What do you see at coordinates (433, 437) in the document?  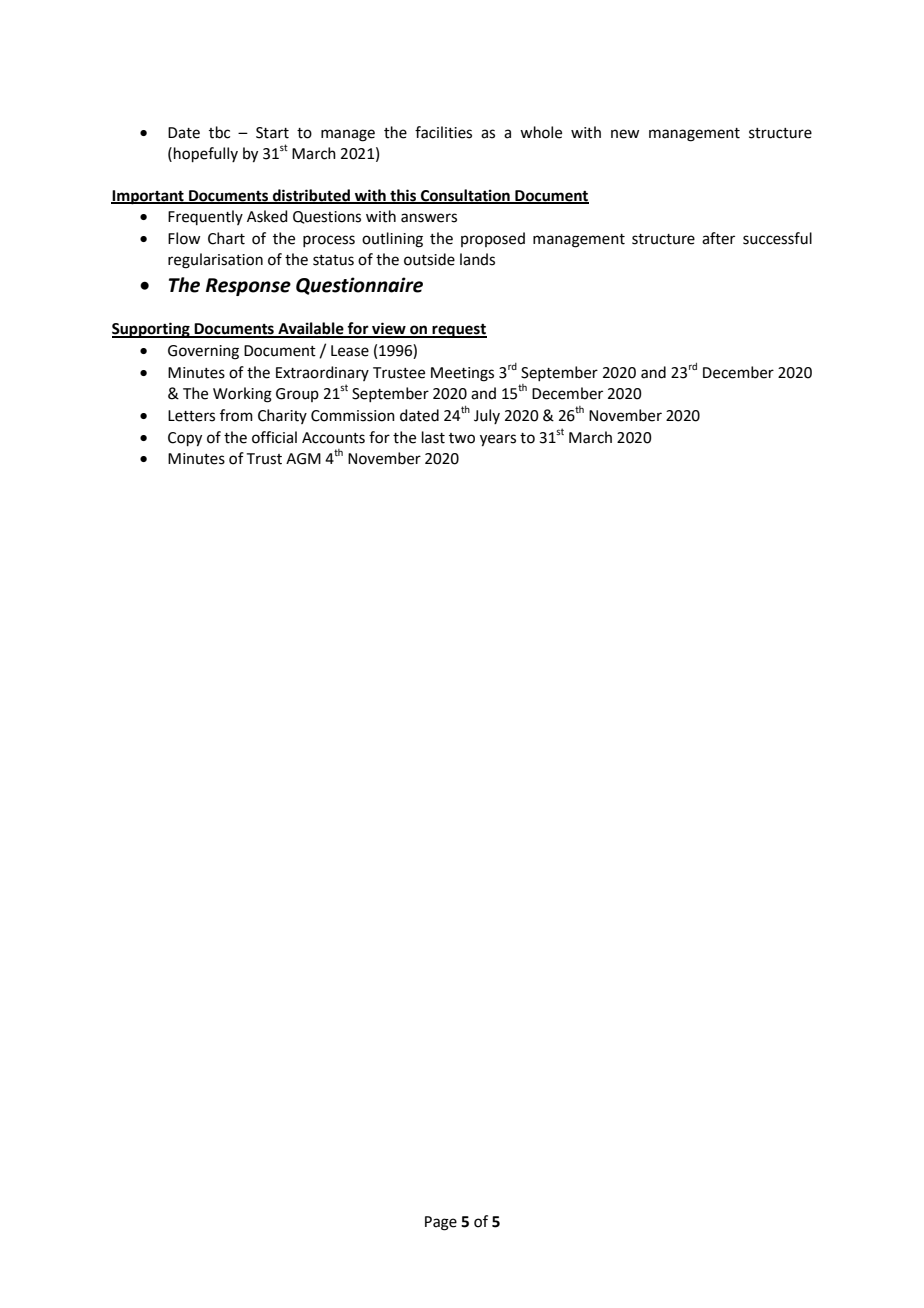 I see `last` at bounding box center [433, 437].
